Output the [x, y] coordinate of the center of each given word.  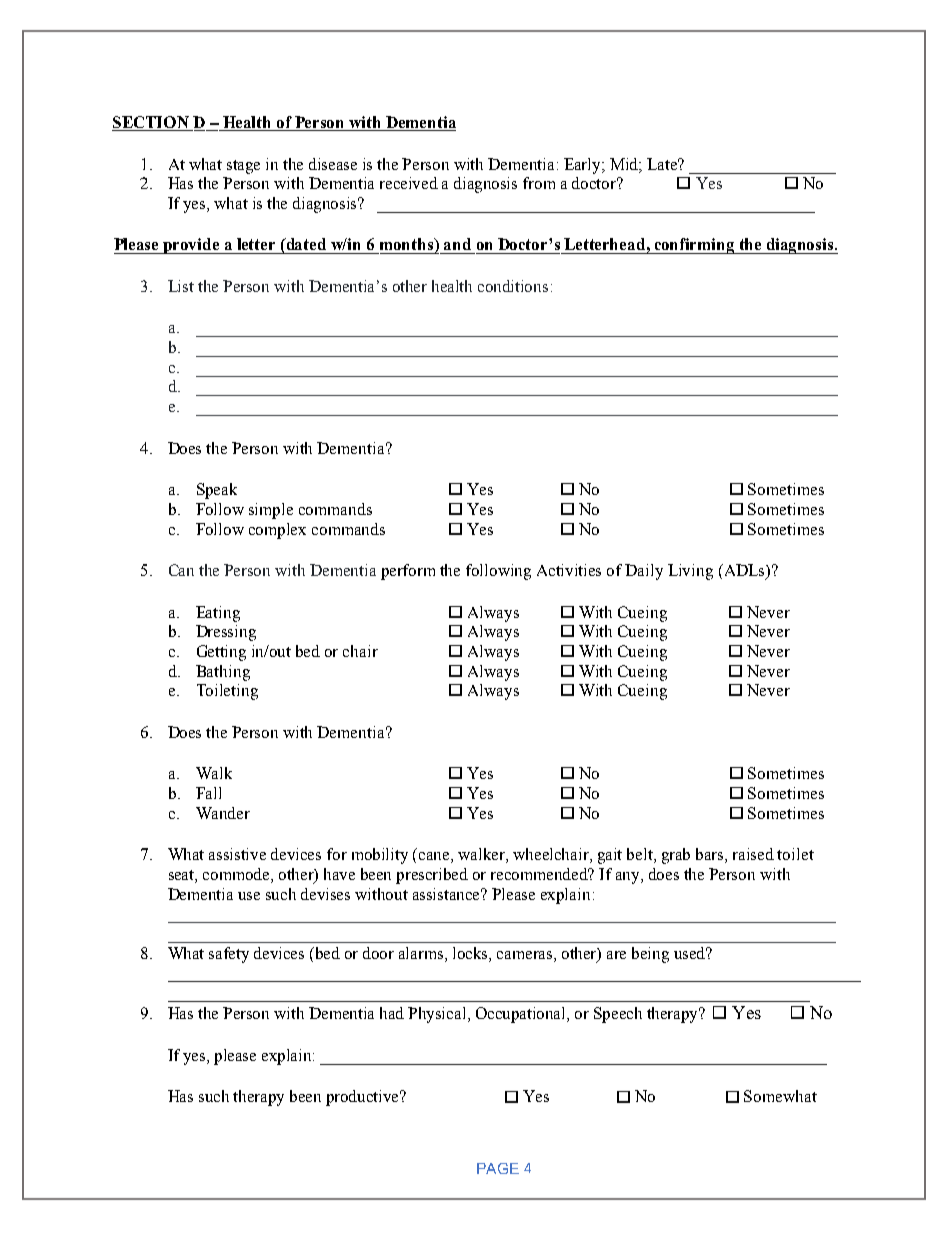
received [409, 183]
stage [243, 167]
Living [690, 572]
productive [364, 1098]
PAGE [498, 1168]
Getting [221, 653]
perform [408, 572]
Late [663, 164]
